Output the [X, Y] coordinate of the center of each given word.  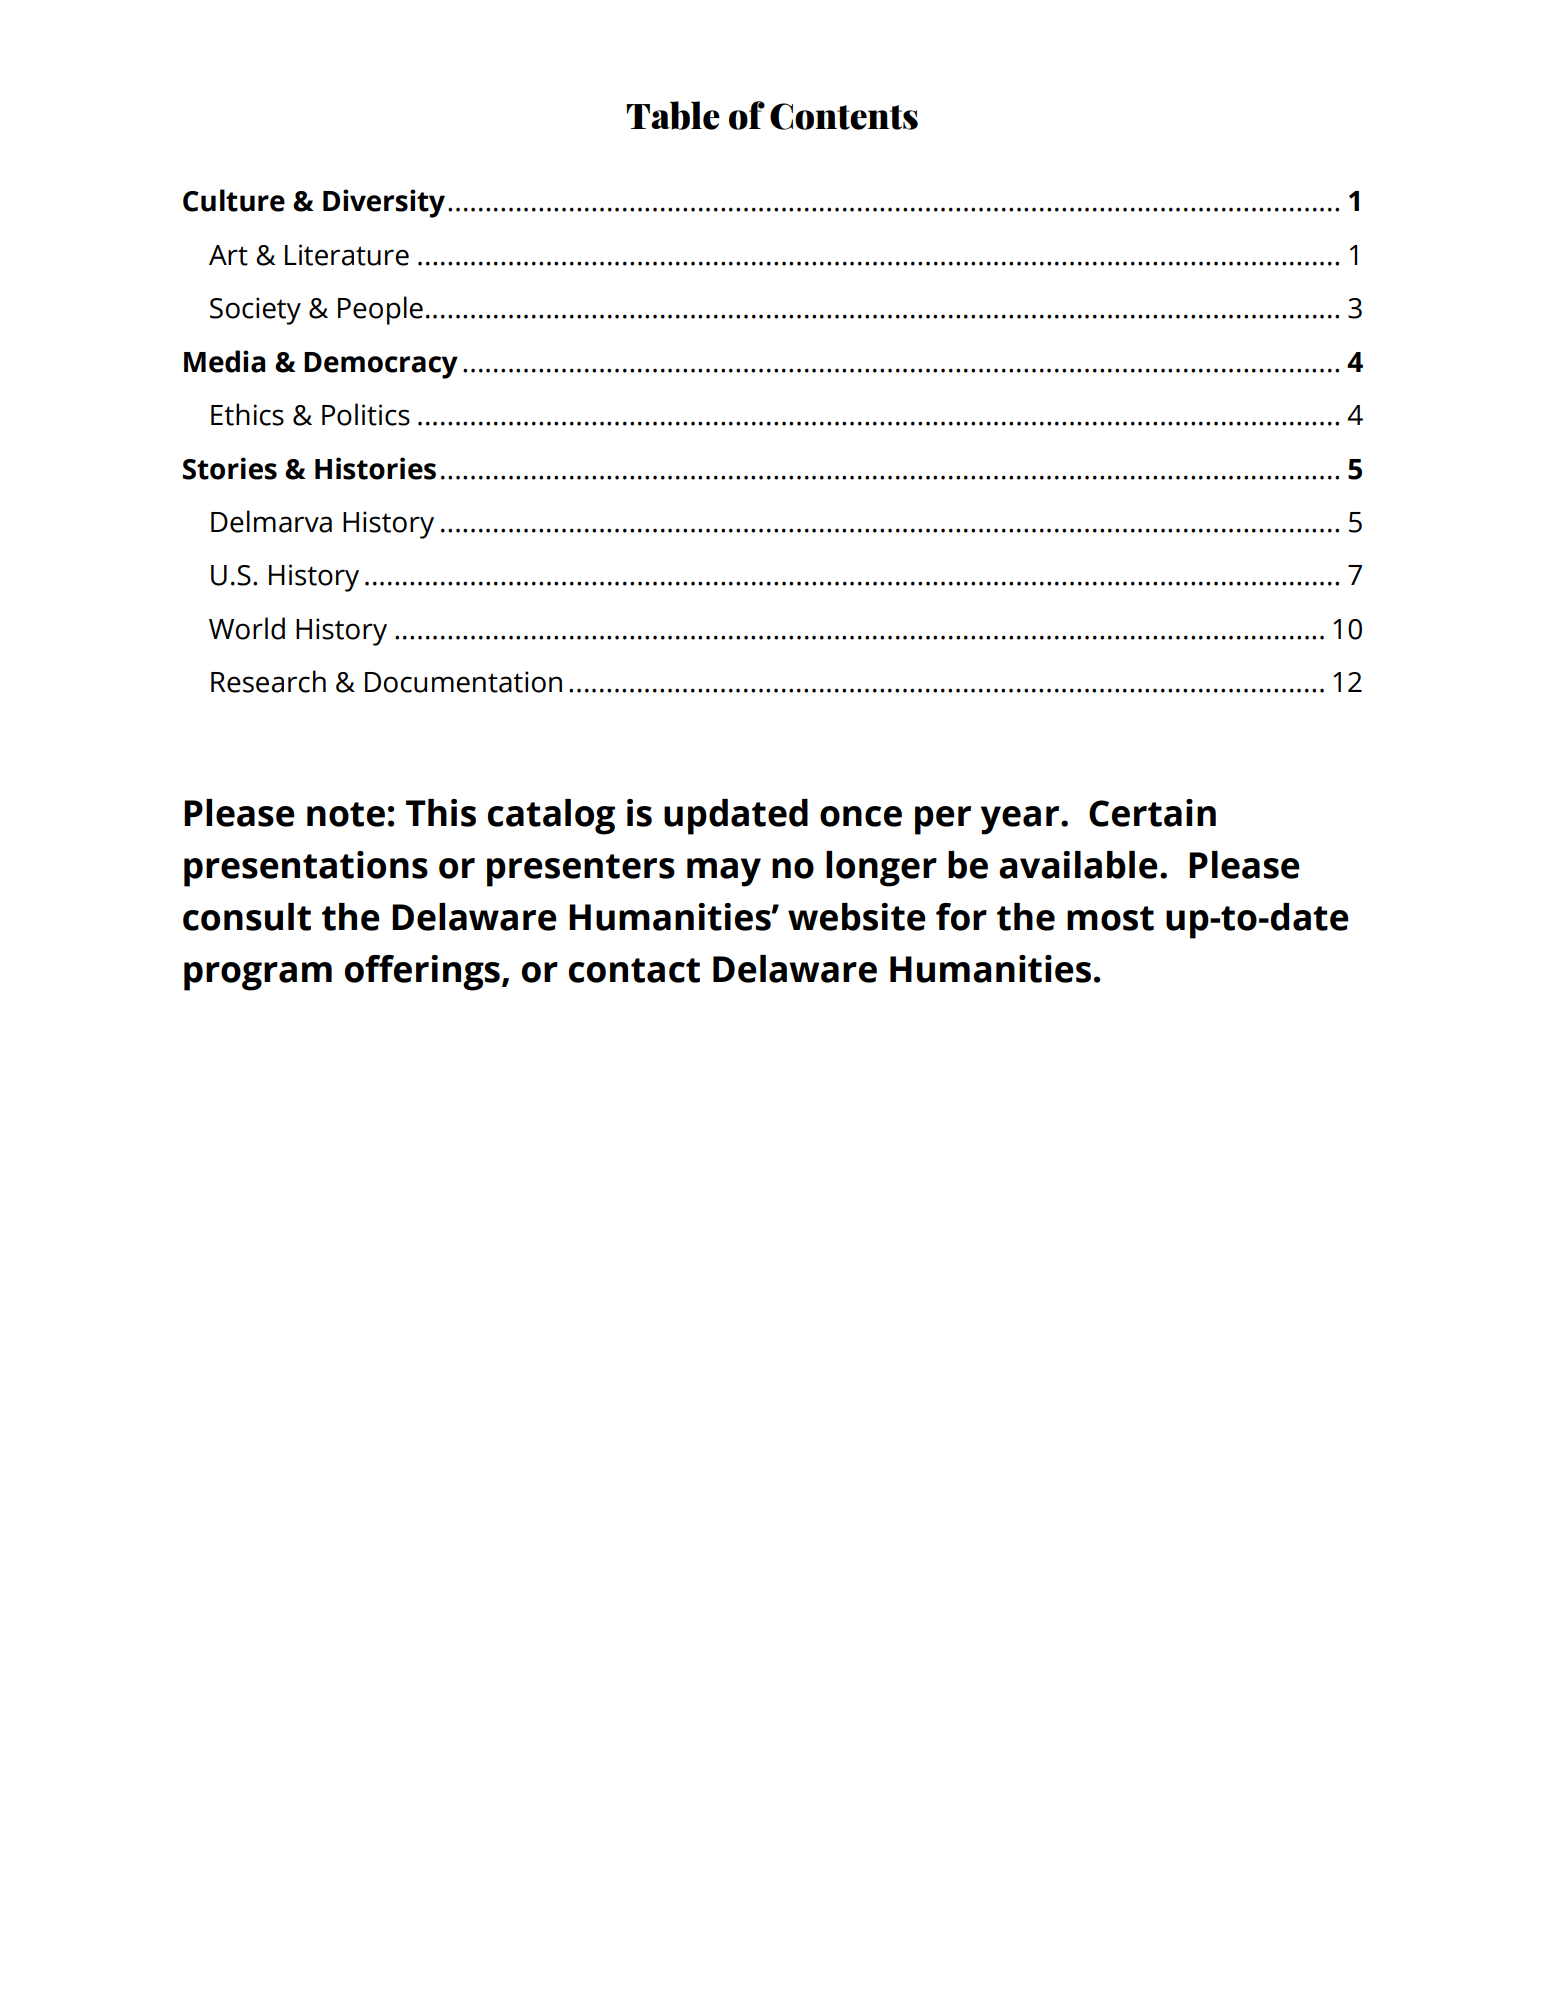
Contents [844, 116]
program [258, 976]
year [1020, 820]
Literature [347, 255]
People [380, 310]
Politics [366, 414]
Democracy [381, 365]
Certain [1152, 813]
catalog [551, 817]
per [943, 820]
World [247, 628]
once [861, 816]
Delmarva [271, 521]
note [346, 814]
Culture [234, 200]
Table [673, 115]
